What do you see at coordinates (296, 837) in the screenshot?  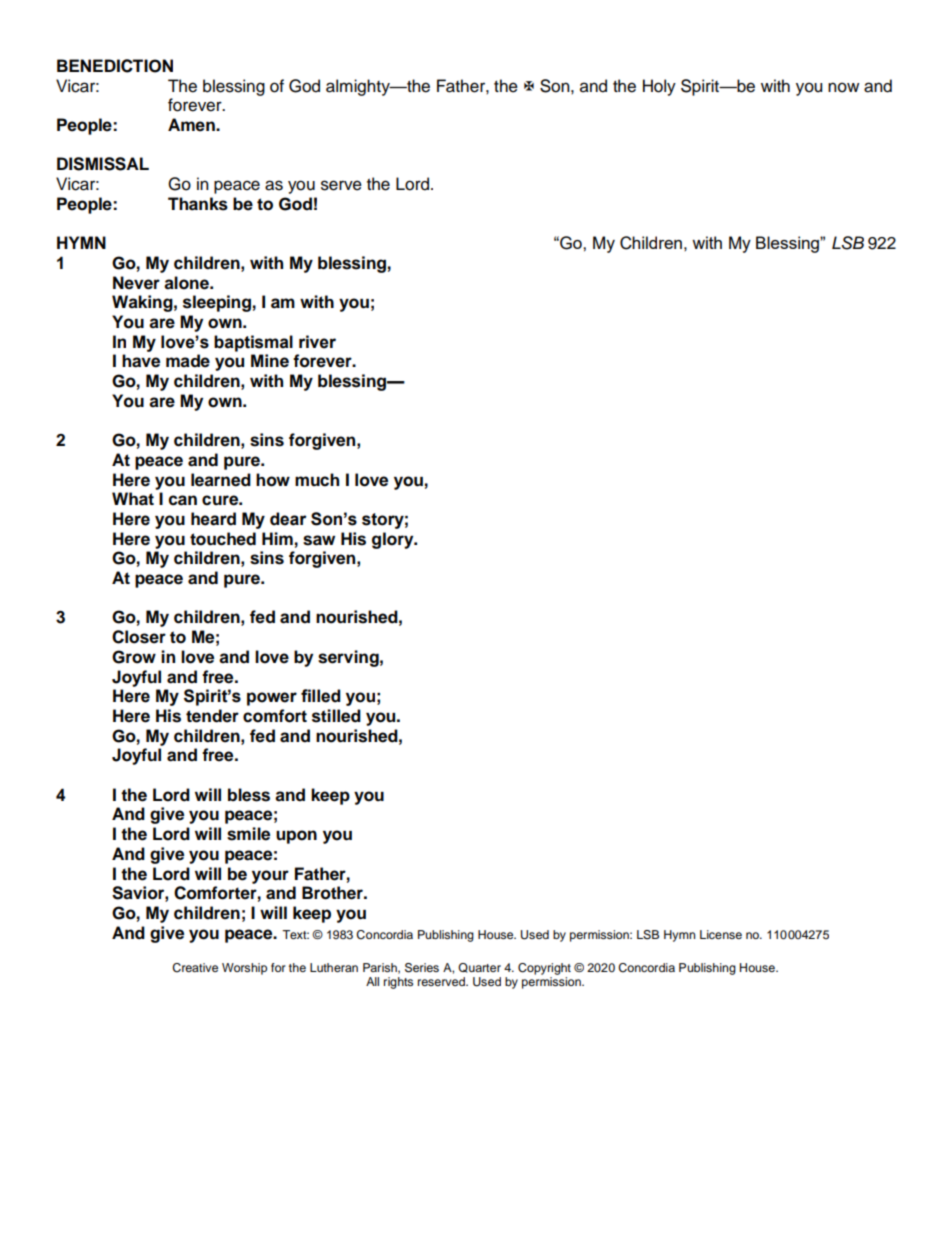 I see `upon` at bounding box center [296, 837].
